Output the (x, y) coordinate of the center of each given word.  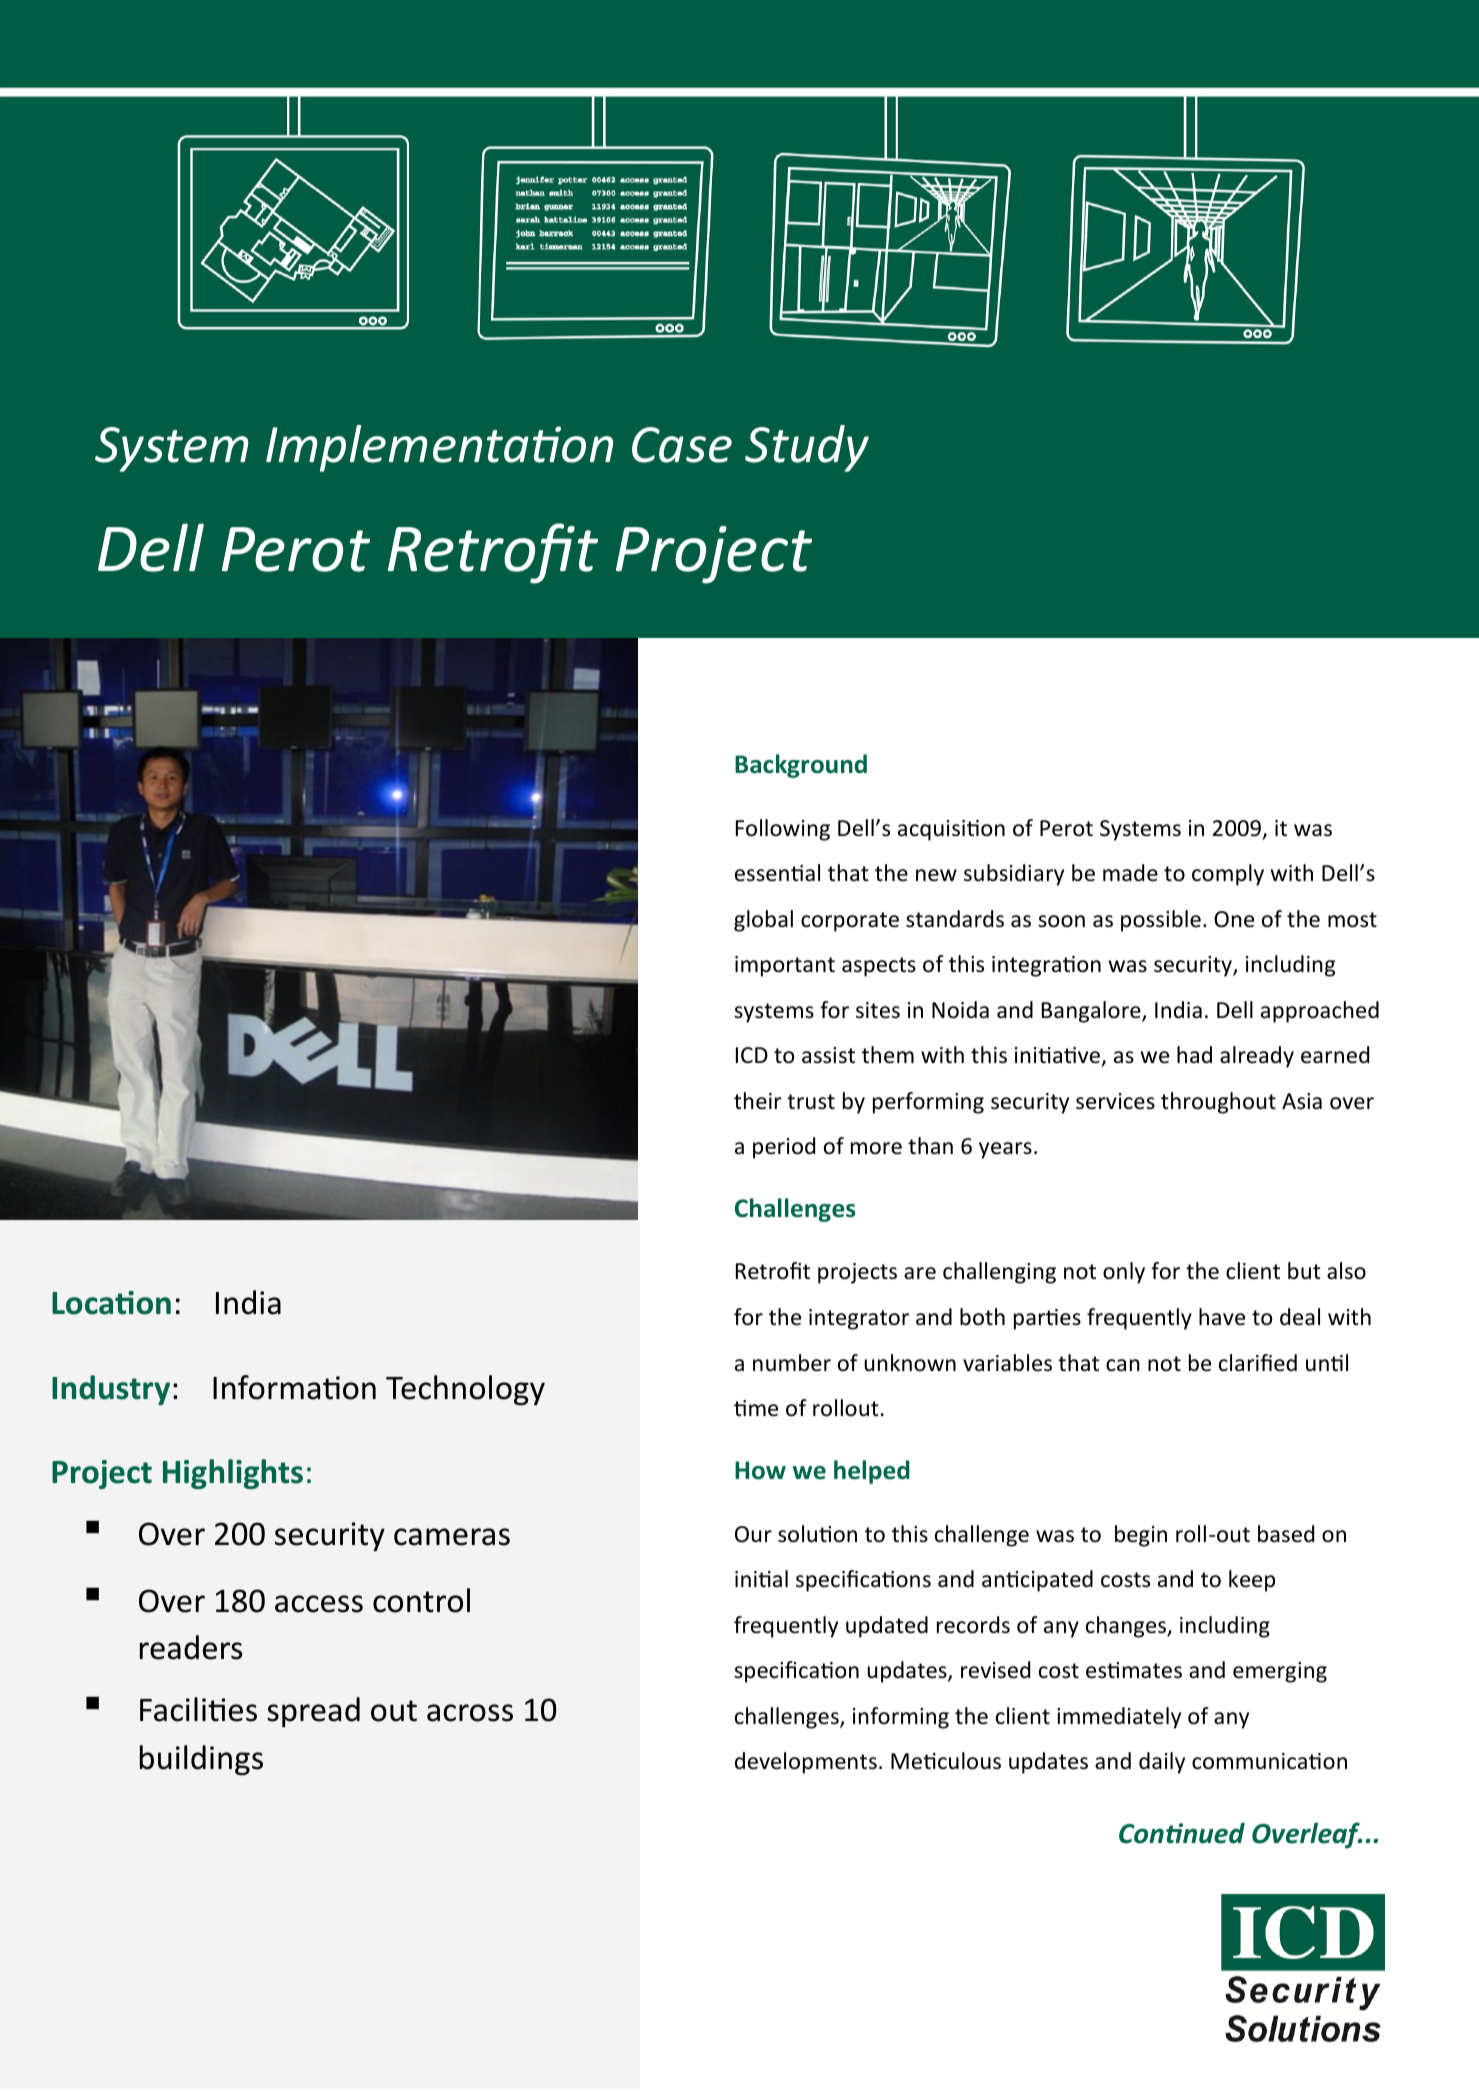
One (1234, 919)
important (785, 966)
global (763, 921)
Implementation (439, 448)
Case (682, 445)
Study (807, 448)
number (792, 1363)
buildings (201, 1760)
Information (294, 1387)
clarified (1258, 1363)
